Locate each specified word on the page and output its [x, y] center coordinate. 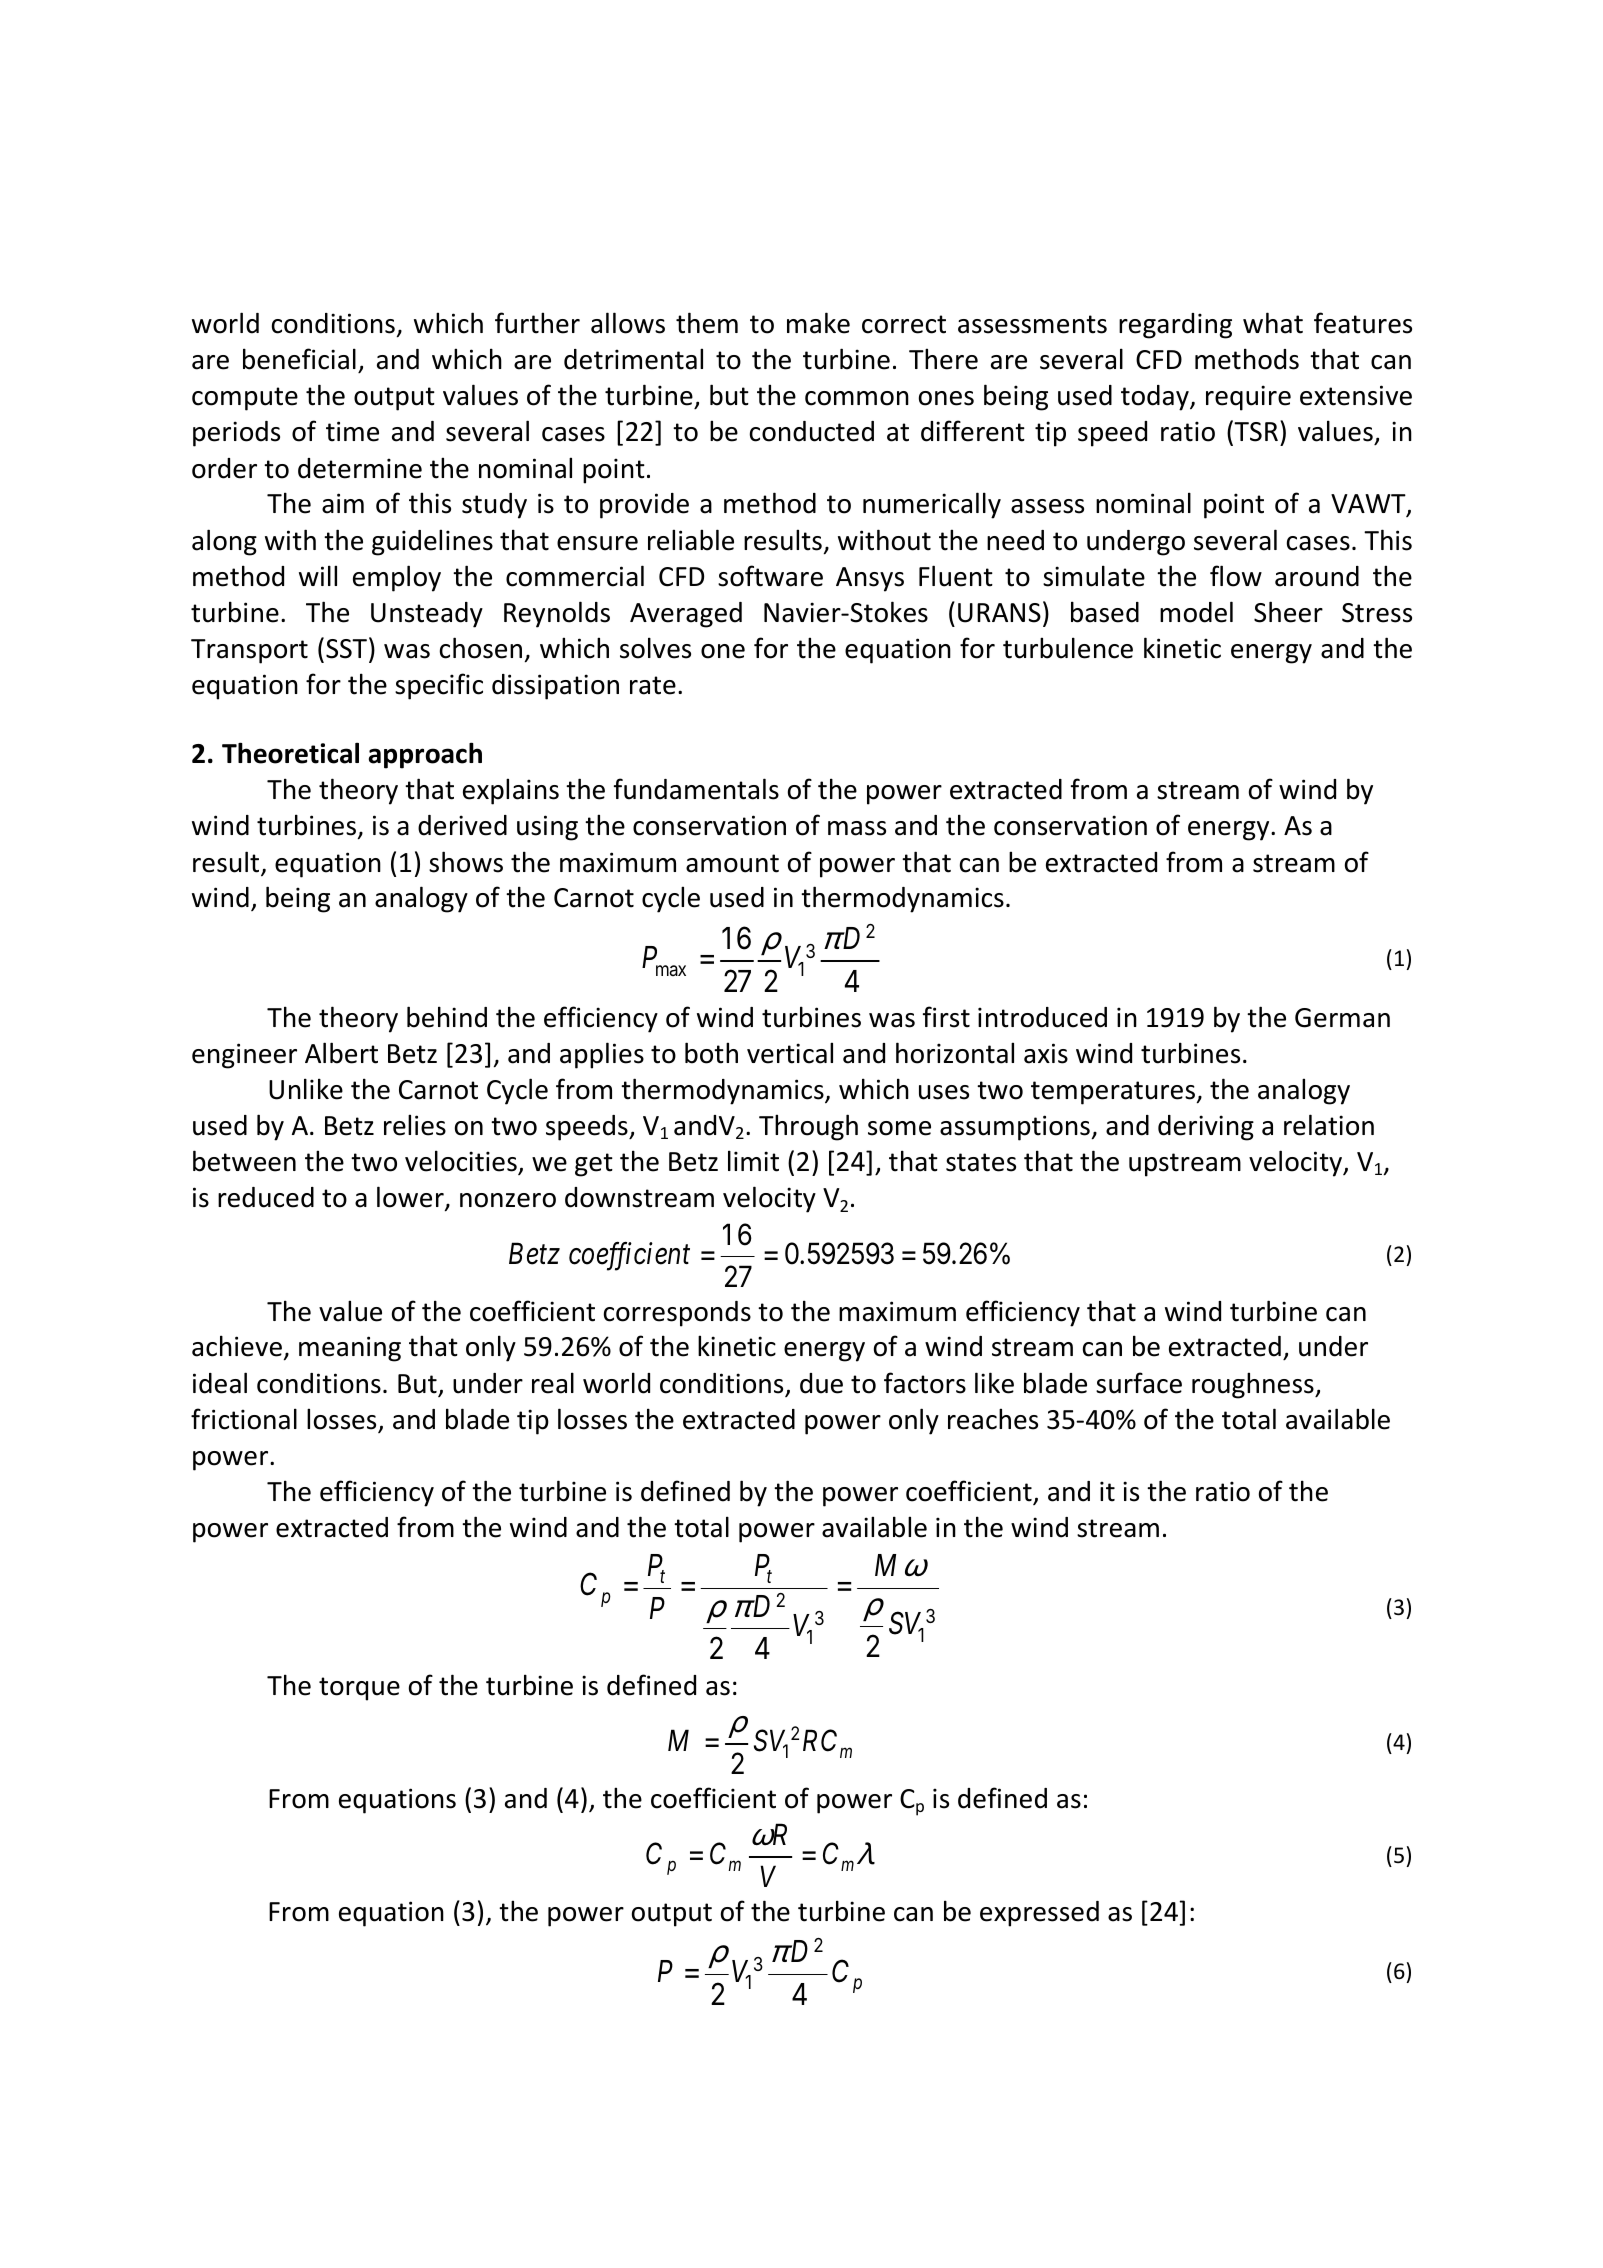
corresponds [677, 1314]
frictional [244, 1419]
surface [1139, 1383]
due [821, 1383]
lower [411, 1198]
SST [346, 649]
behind [447, 1017]
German [1342, 1018]
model [1196, 612]
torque [359, 1689]
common [857, 398]
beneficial [299, 359]
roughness [1254, 1385]
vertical [790, 1053]
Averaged [686, 615]
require [1248, 398]
